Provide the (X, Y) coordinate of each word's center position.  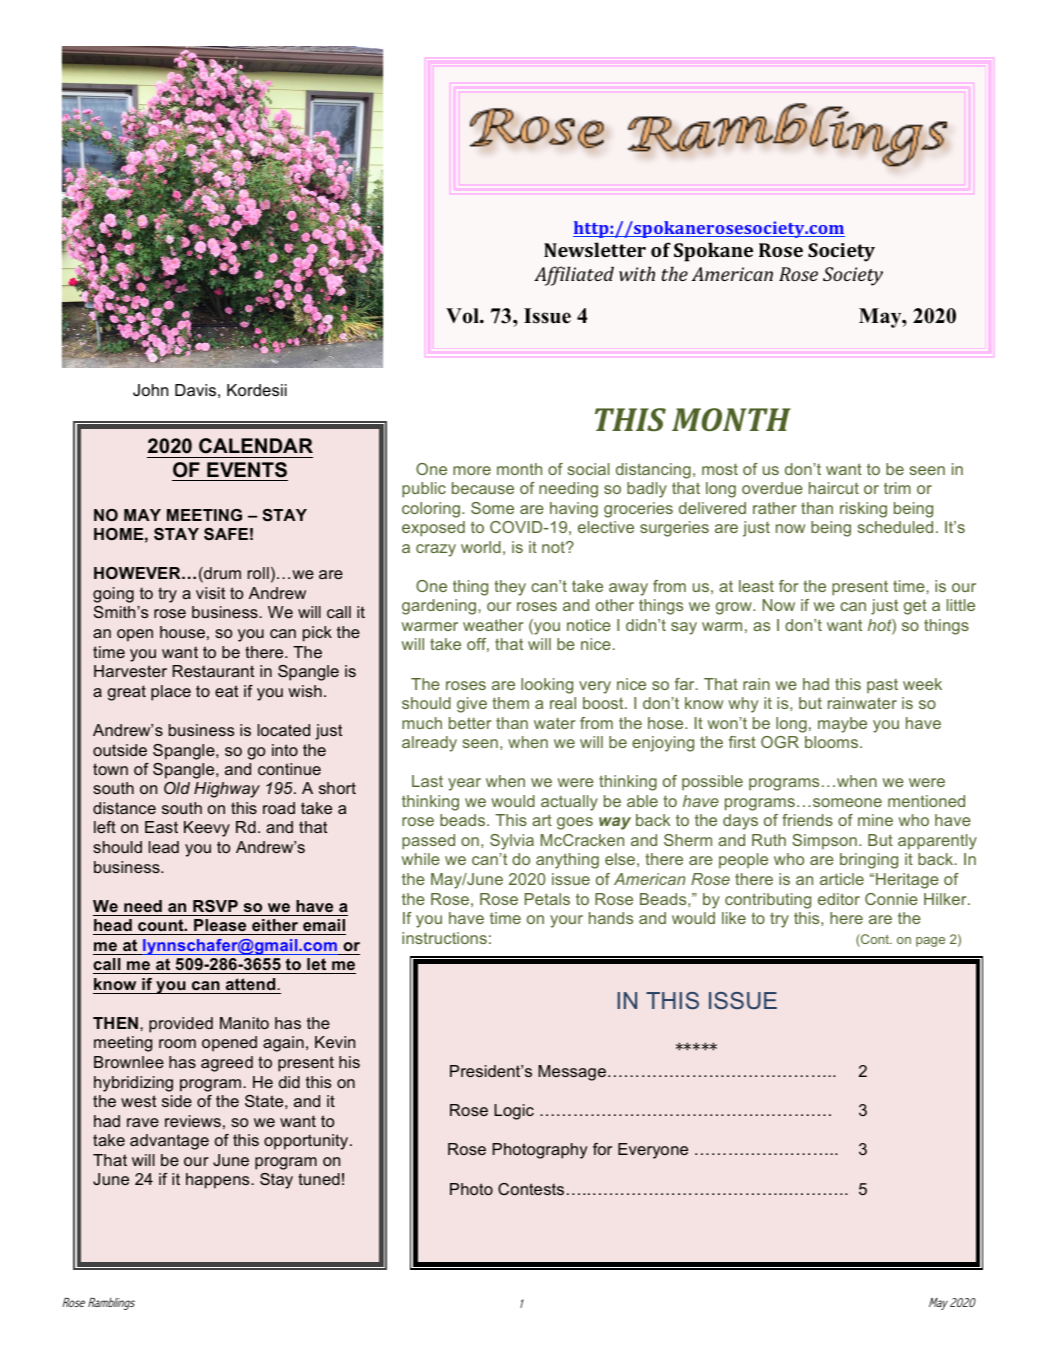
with (637, 273)
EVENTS (247, 470)
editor (839, 899)
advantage (169, 1142)
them (510, 703)
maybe (842, 725)
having (574, 510)
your (566, 921)
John (150, 390)
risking (863, 510)
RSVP (215, 906)
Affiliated (574, 276)
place (171, 693)
